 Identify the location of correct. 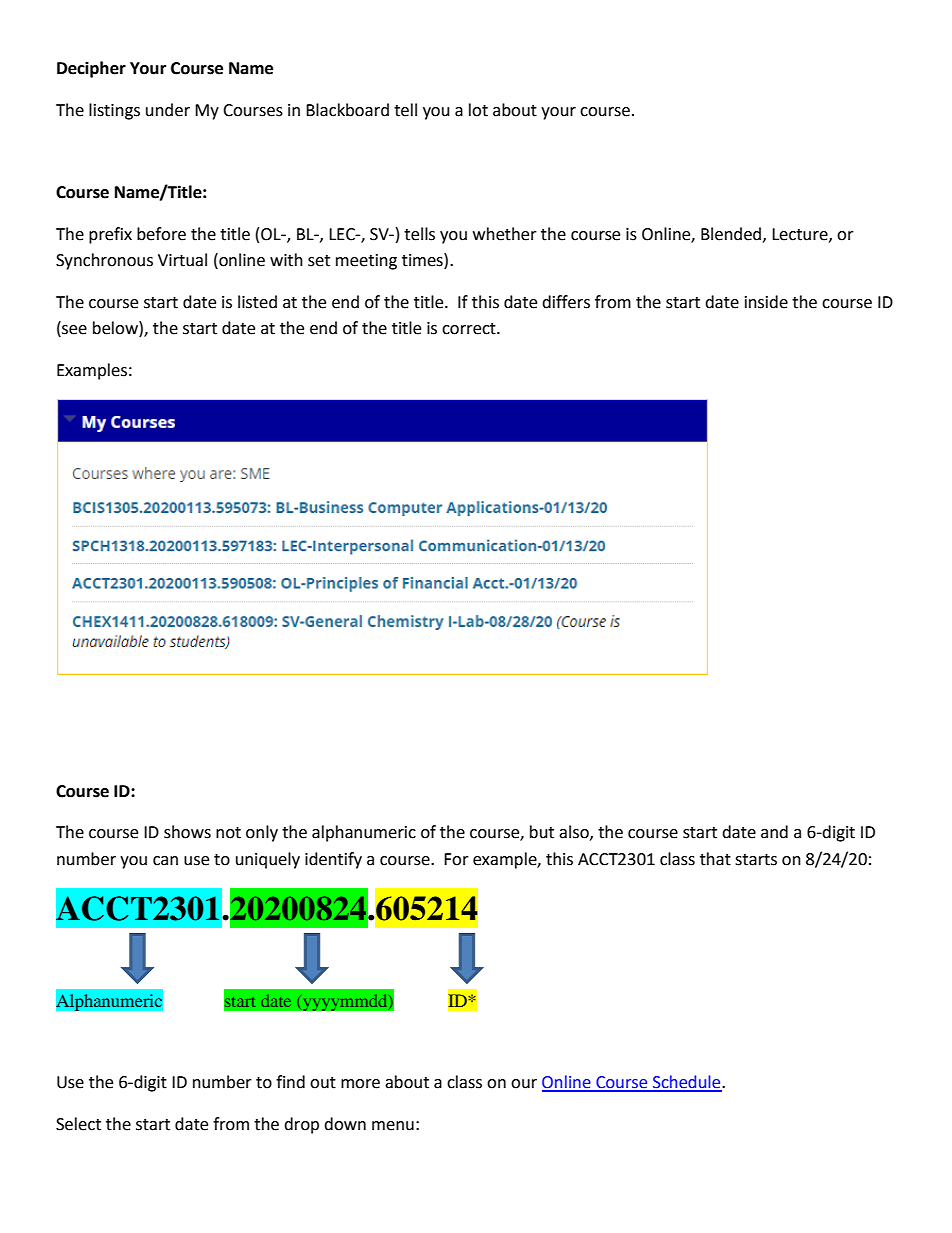
(470, 329).
